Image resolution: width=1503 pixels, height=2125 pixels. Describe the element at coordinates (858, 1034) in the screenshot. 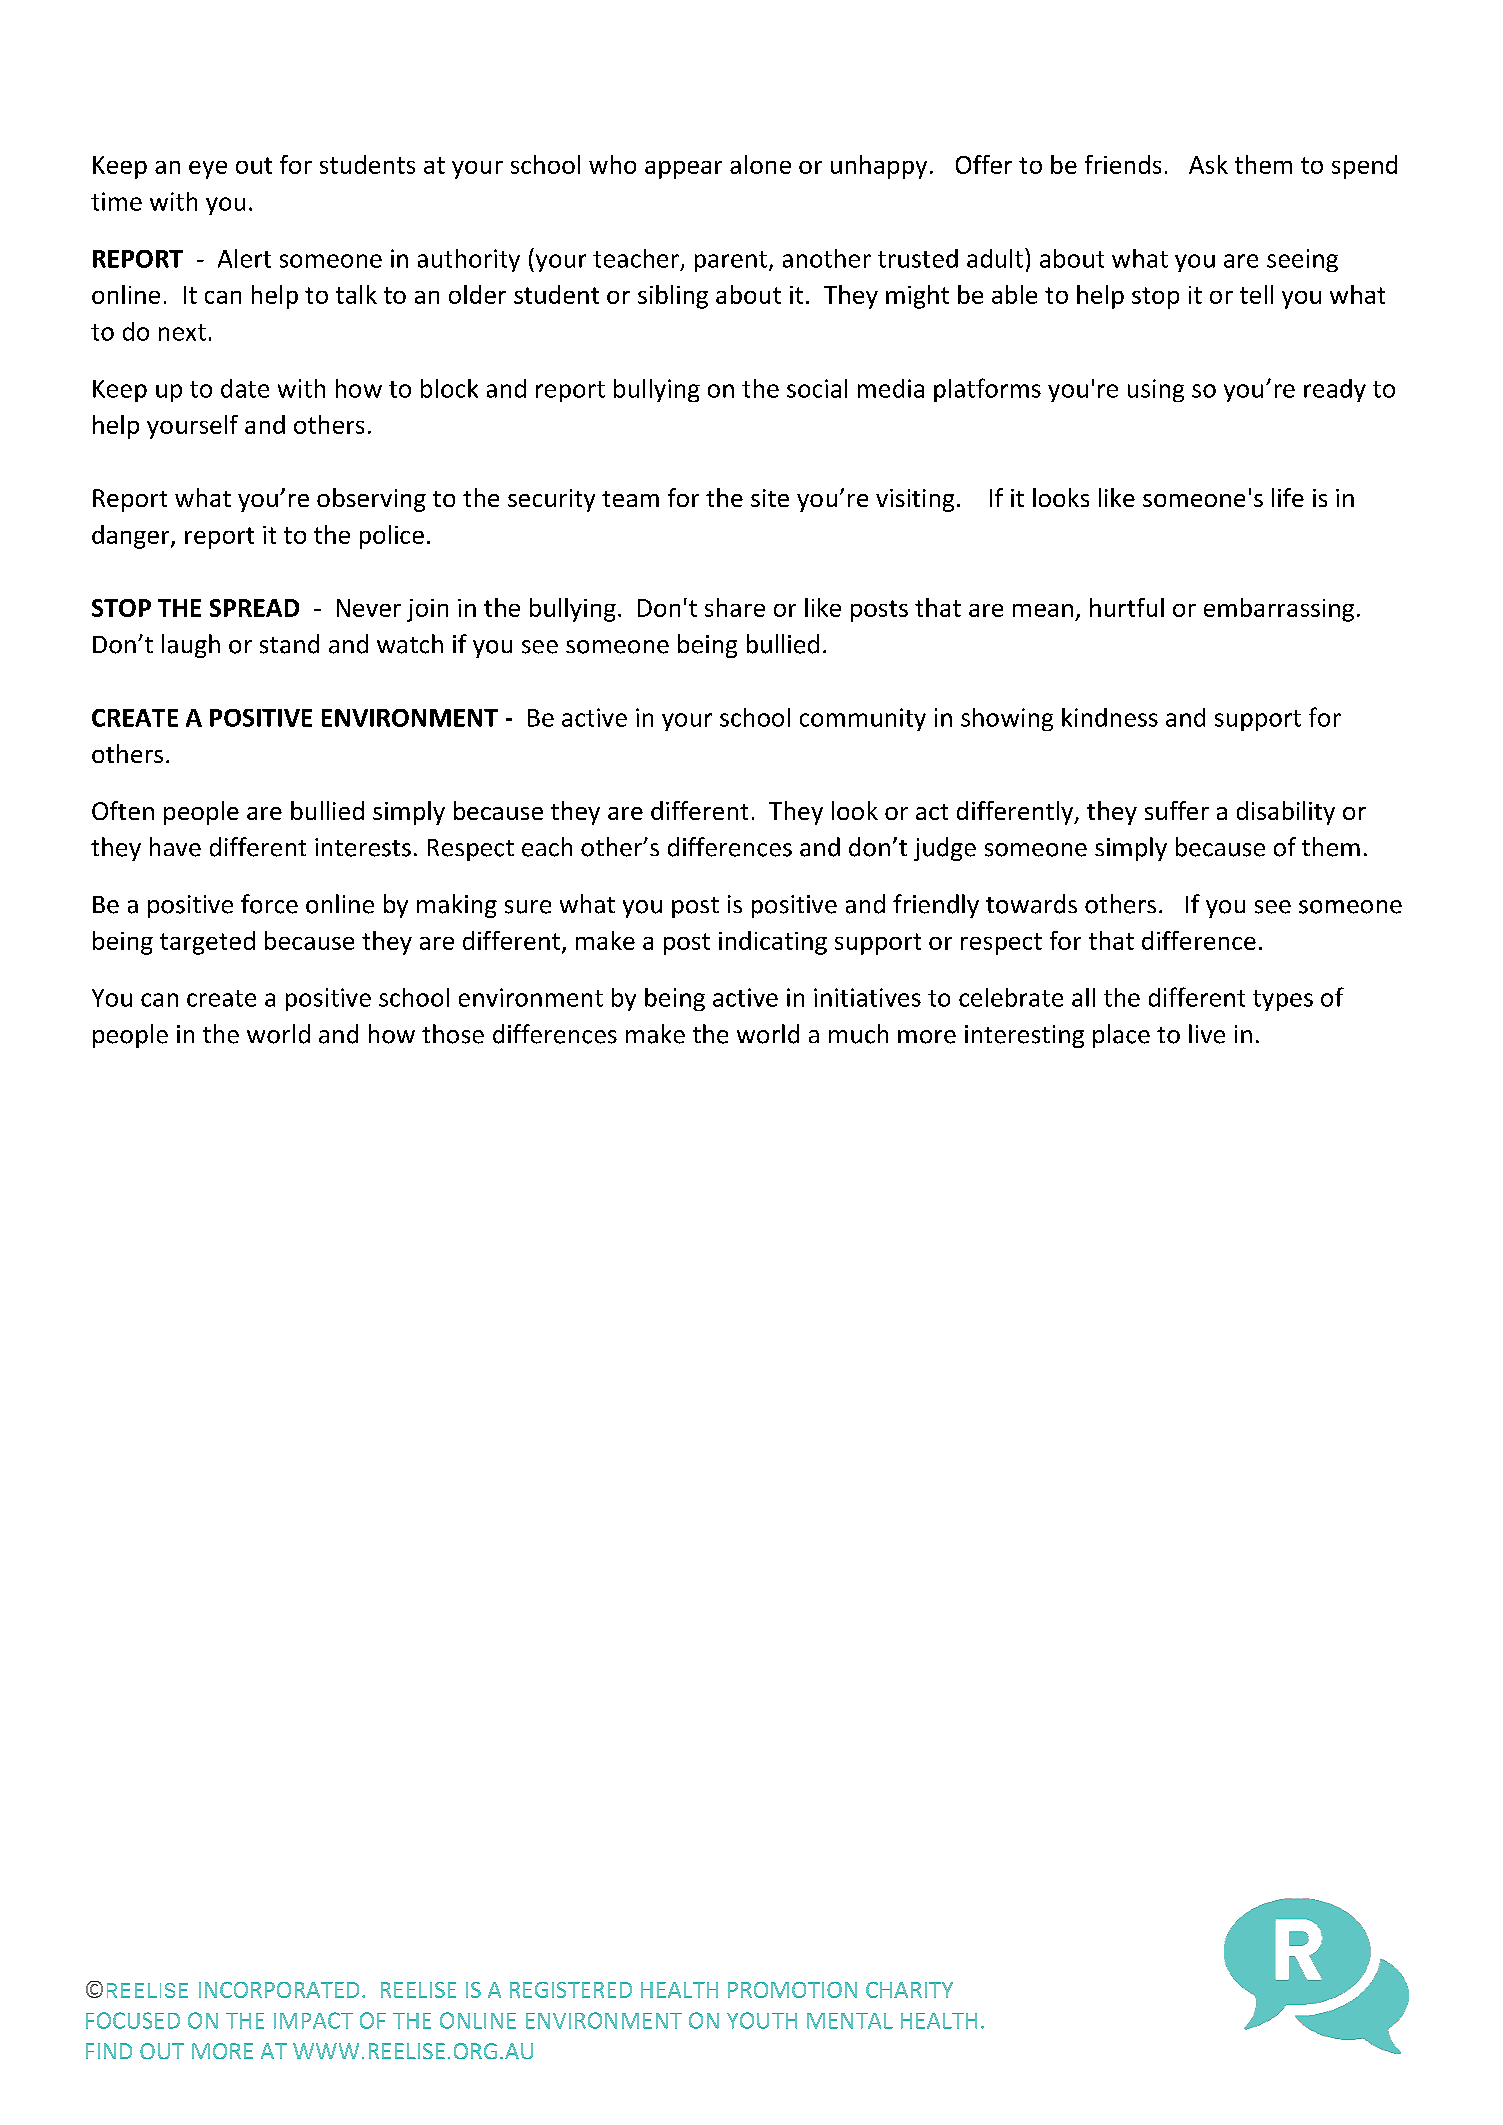

I see `much` at that location.
